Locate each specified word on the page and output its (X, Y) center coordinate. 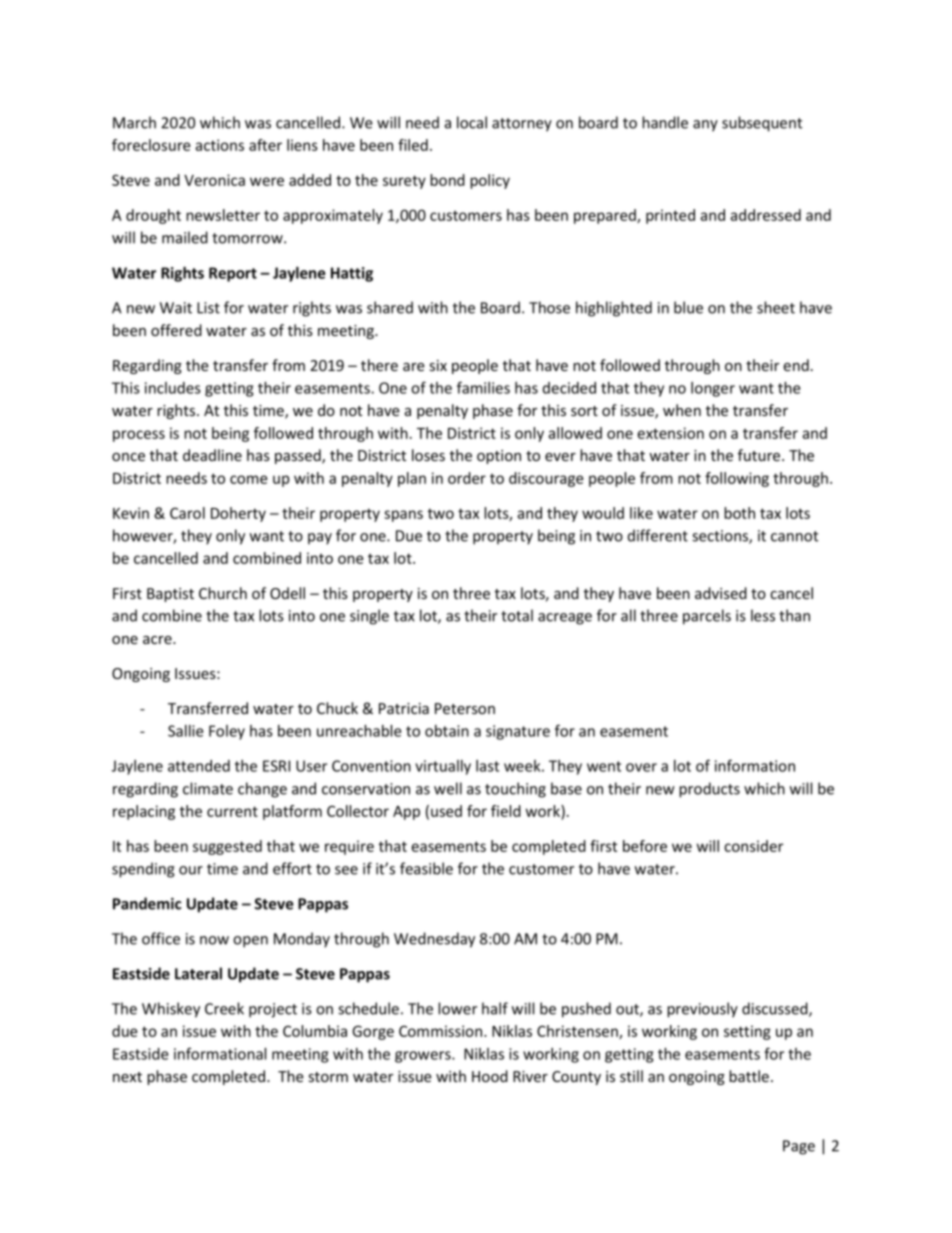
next (127, 1077)
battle (749, 1076)
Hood (490, 1076)
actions (219, 145)
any (705, 126)
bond (447, 180)
